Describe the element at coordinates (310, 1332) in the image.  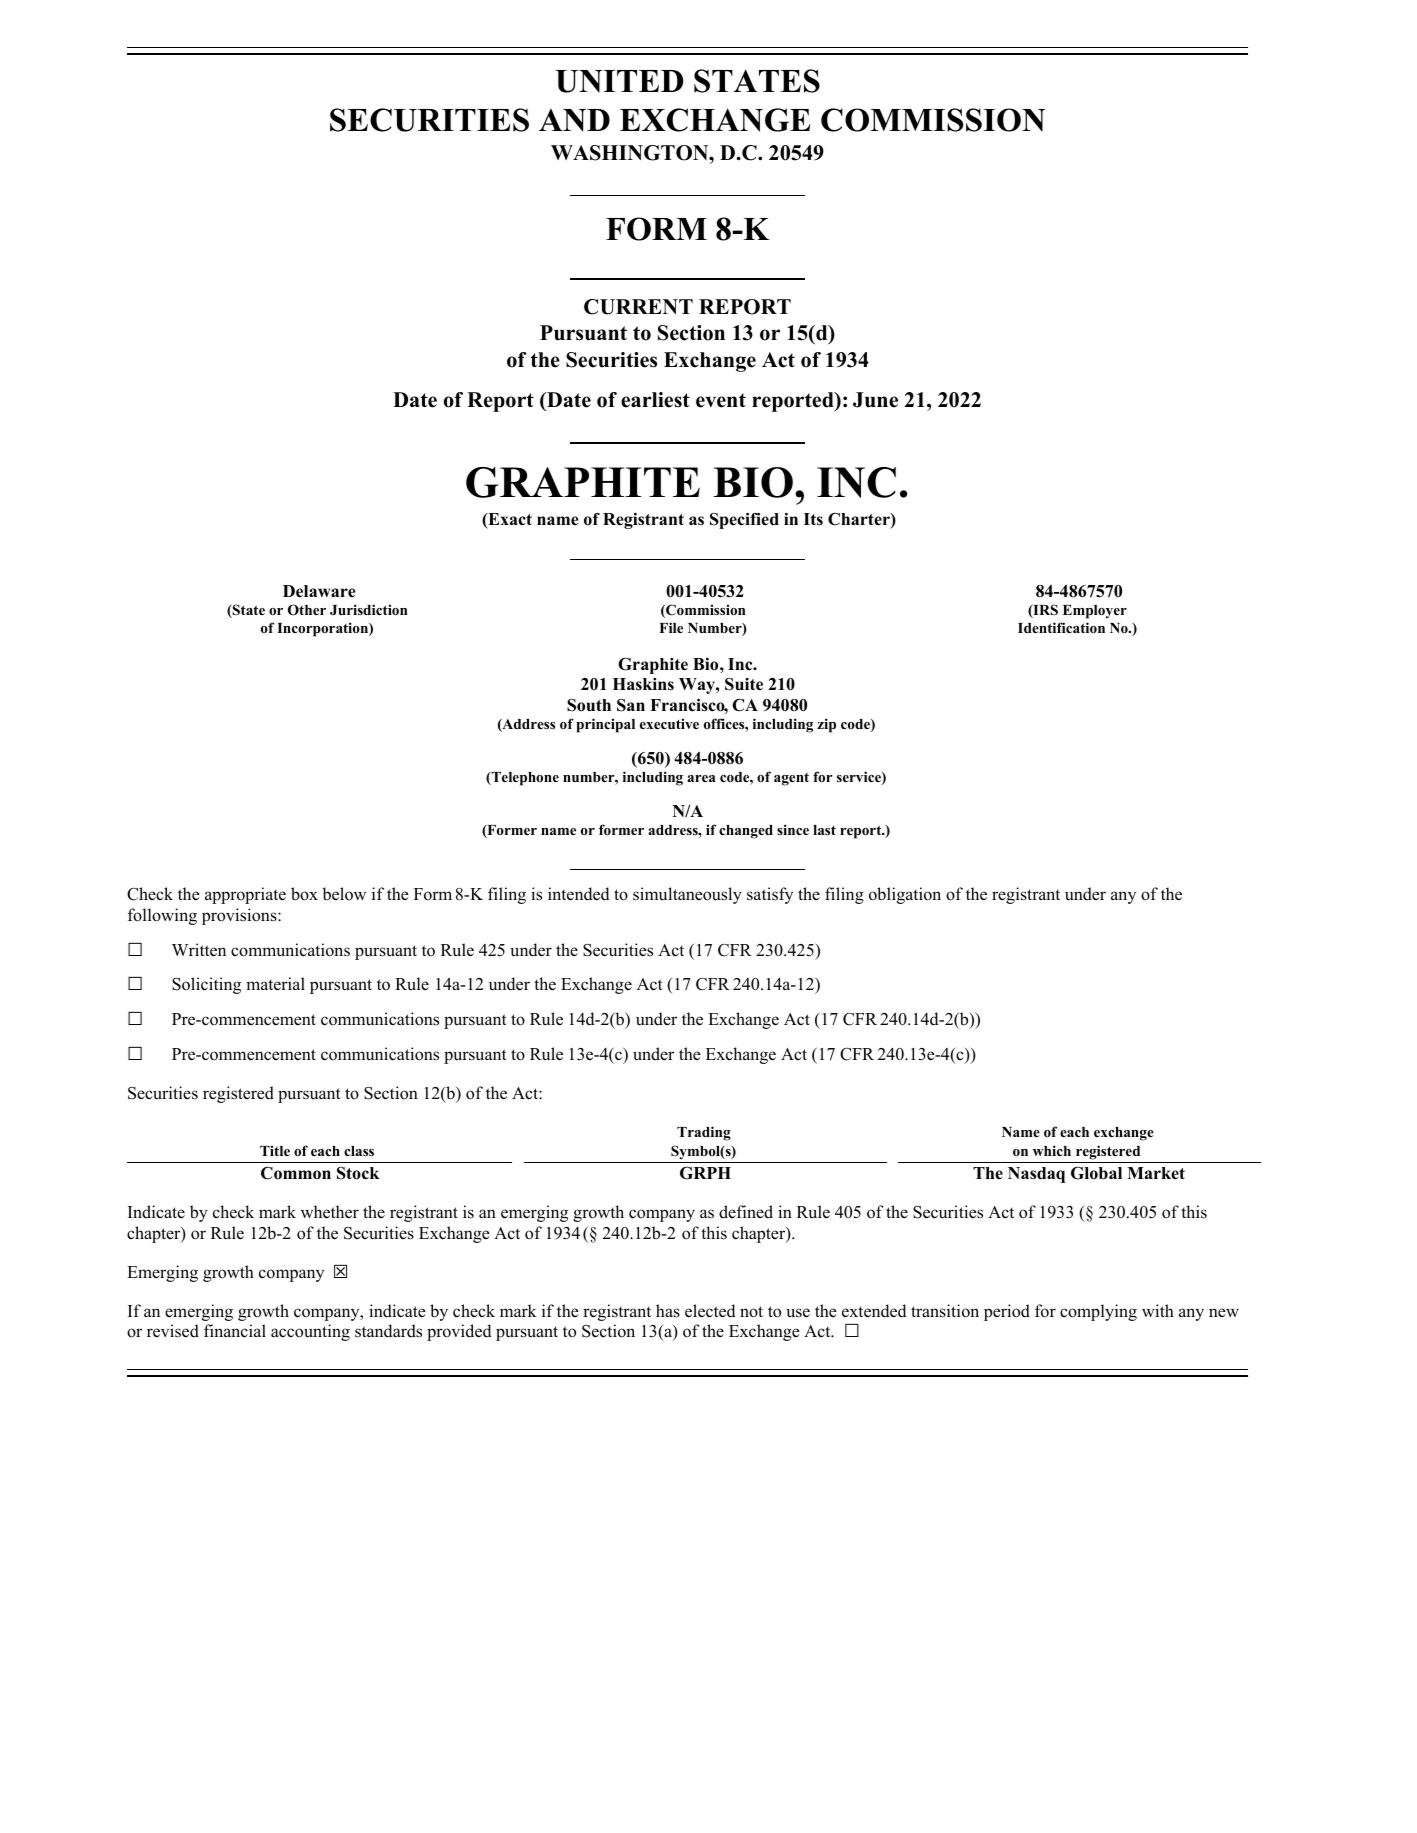
I see `accounting` at that location.
